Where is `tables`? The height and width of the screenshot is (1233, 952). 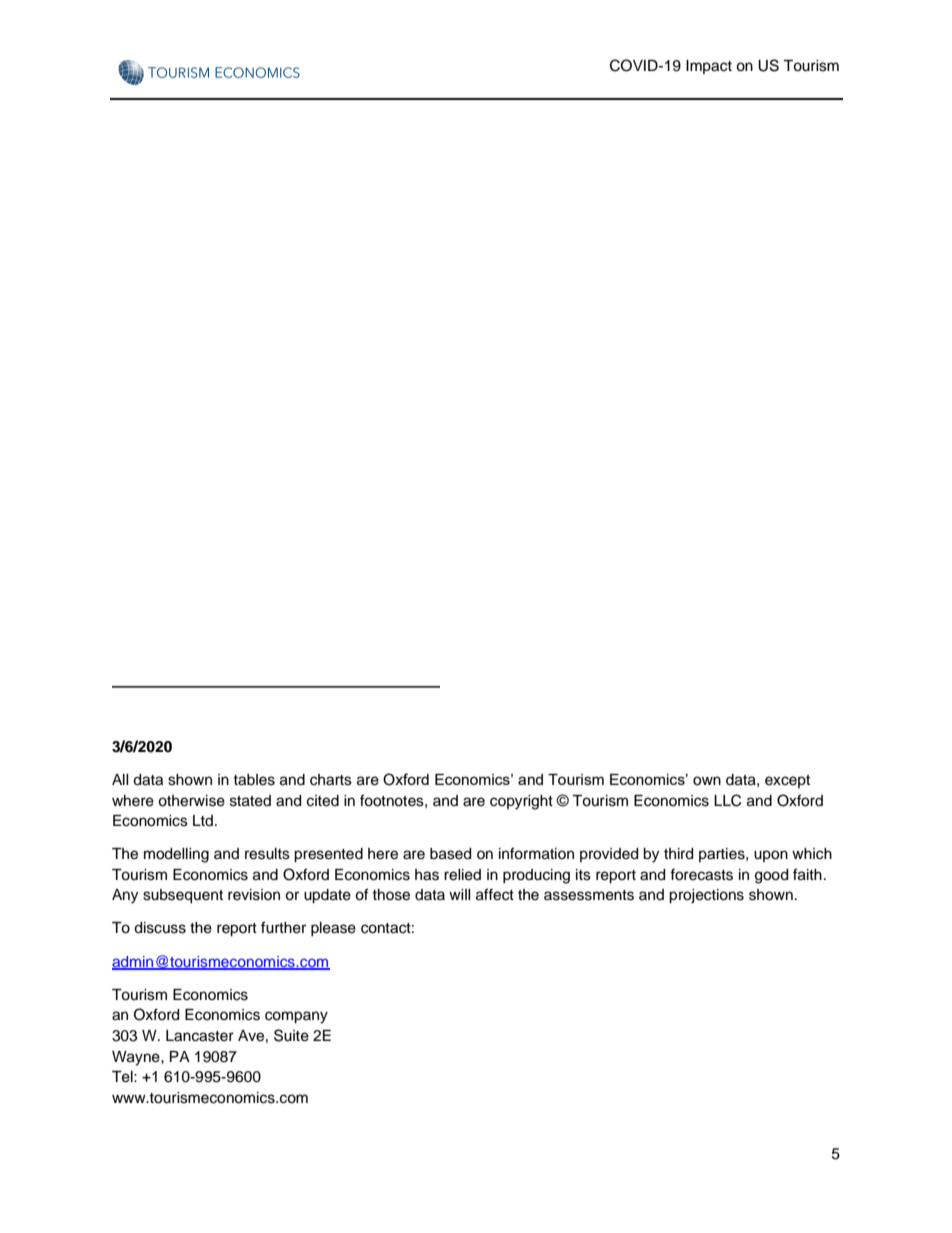 tables is located at coordinates (254, 780).
